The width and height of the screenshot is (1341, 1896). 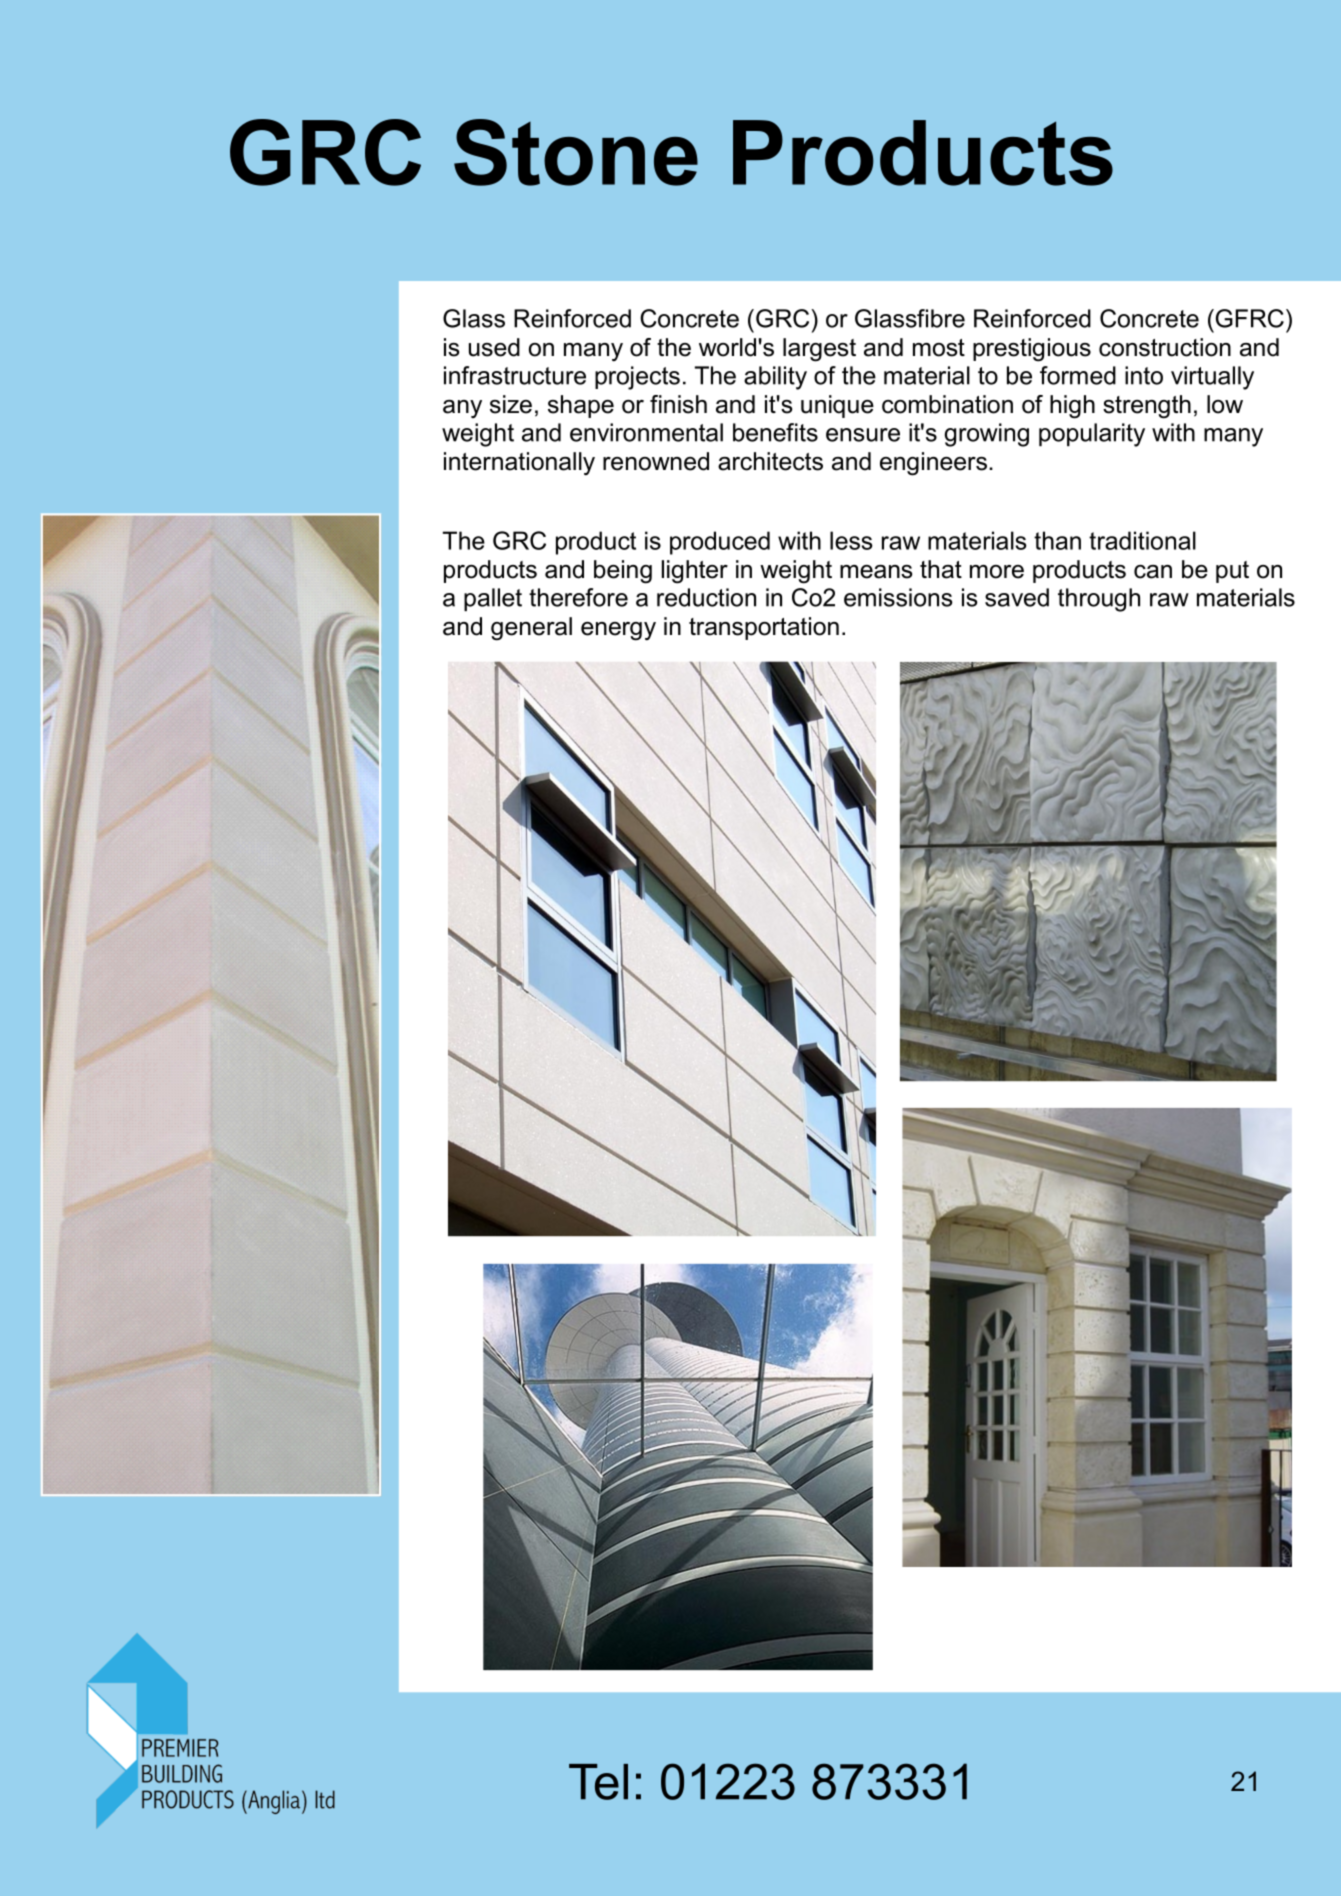 What do you see at coordinates (898, 597) in the screenshot?
I see `emissions` at bounding box center [898, 597].
